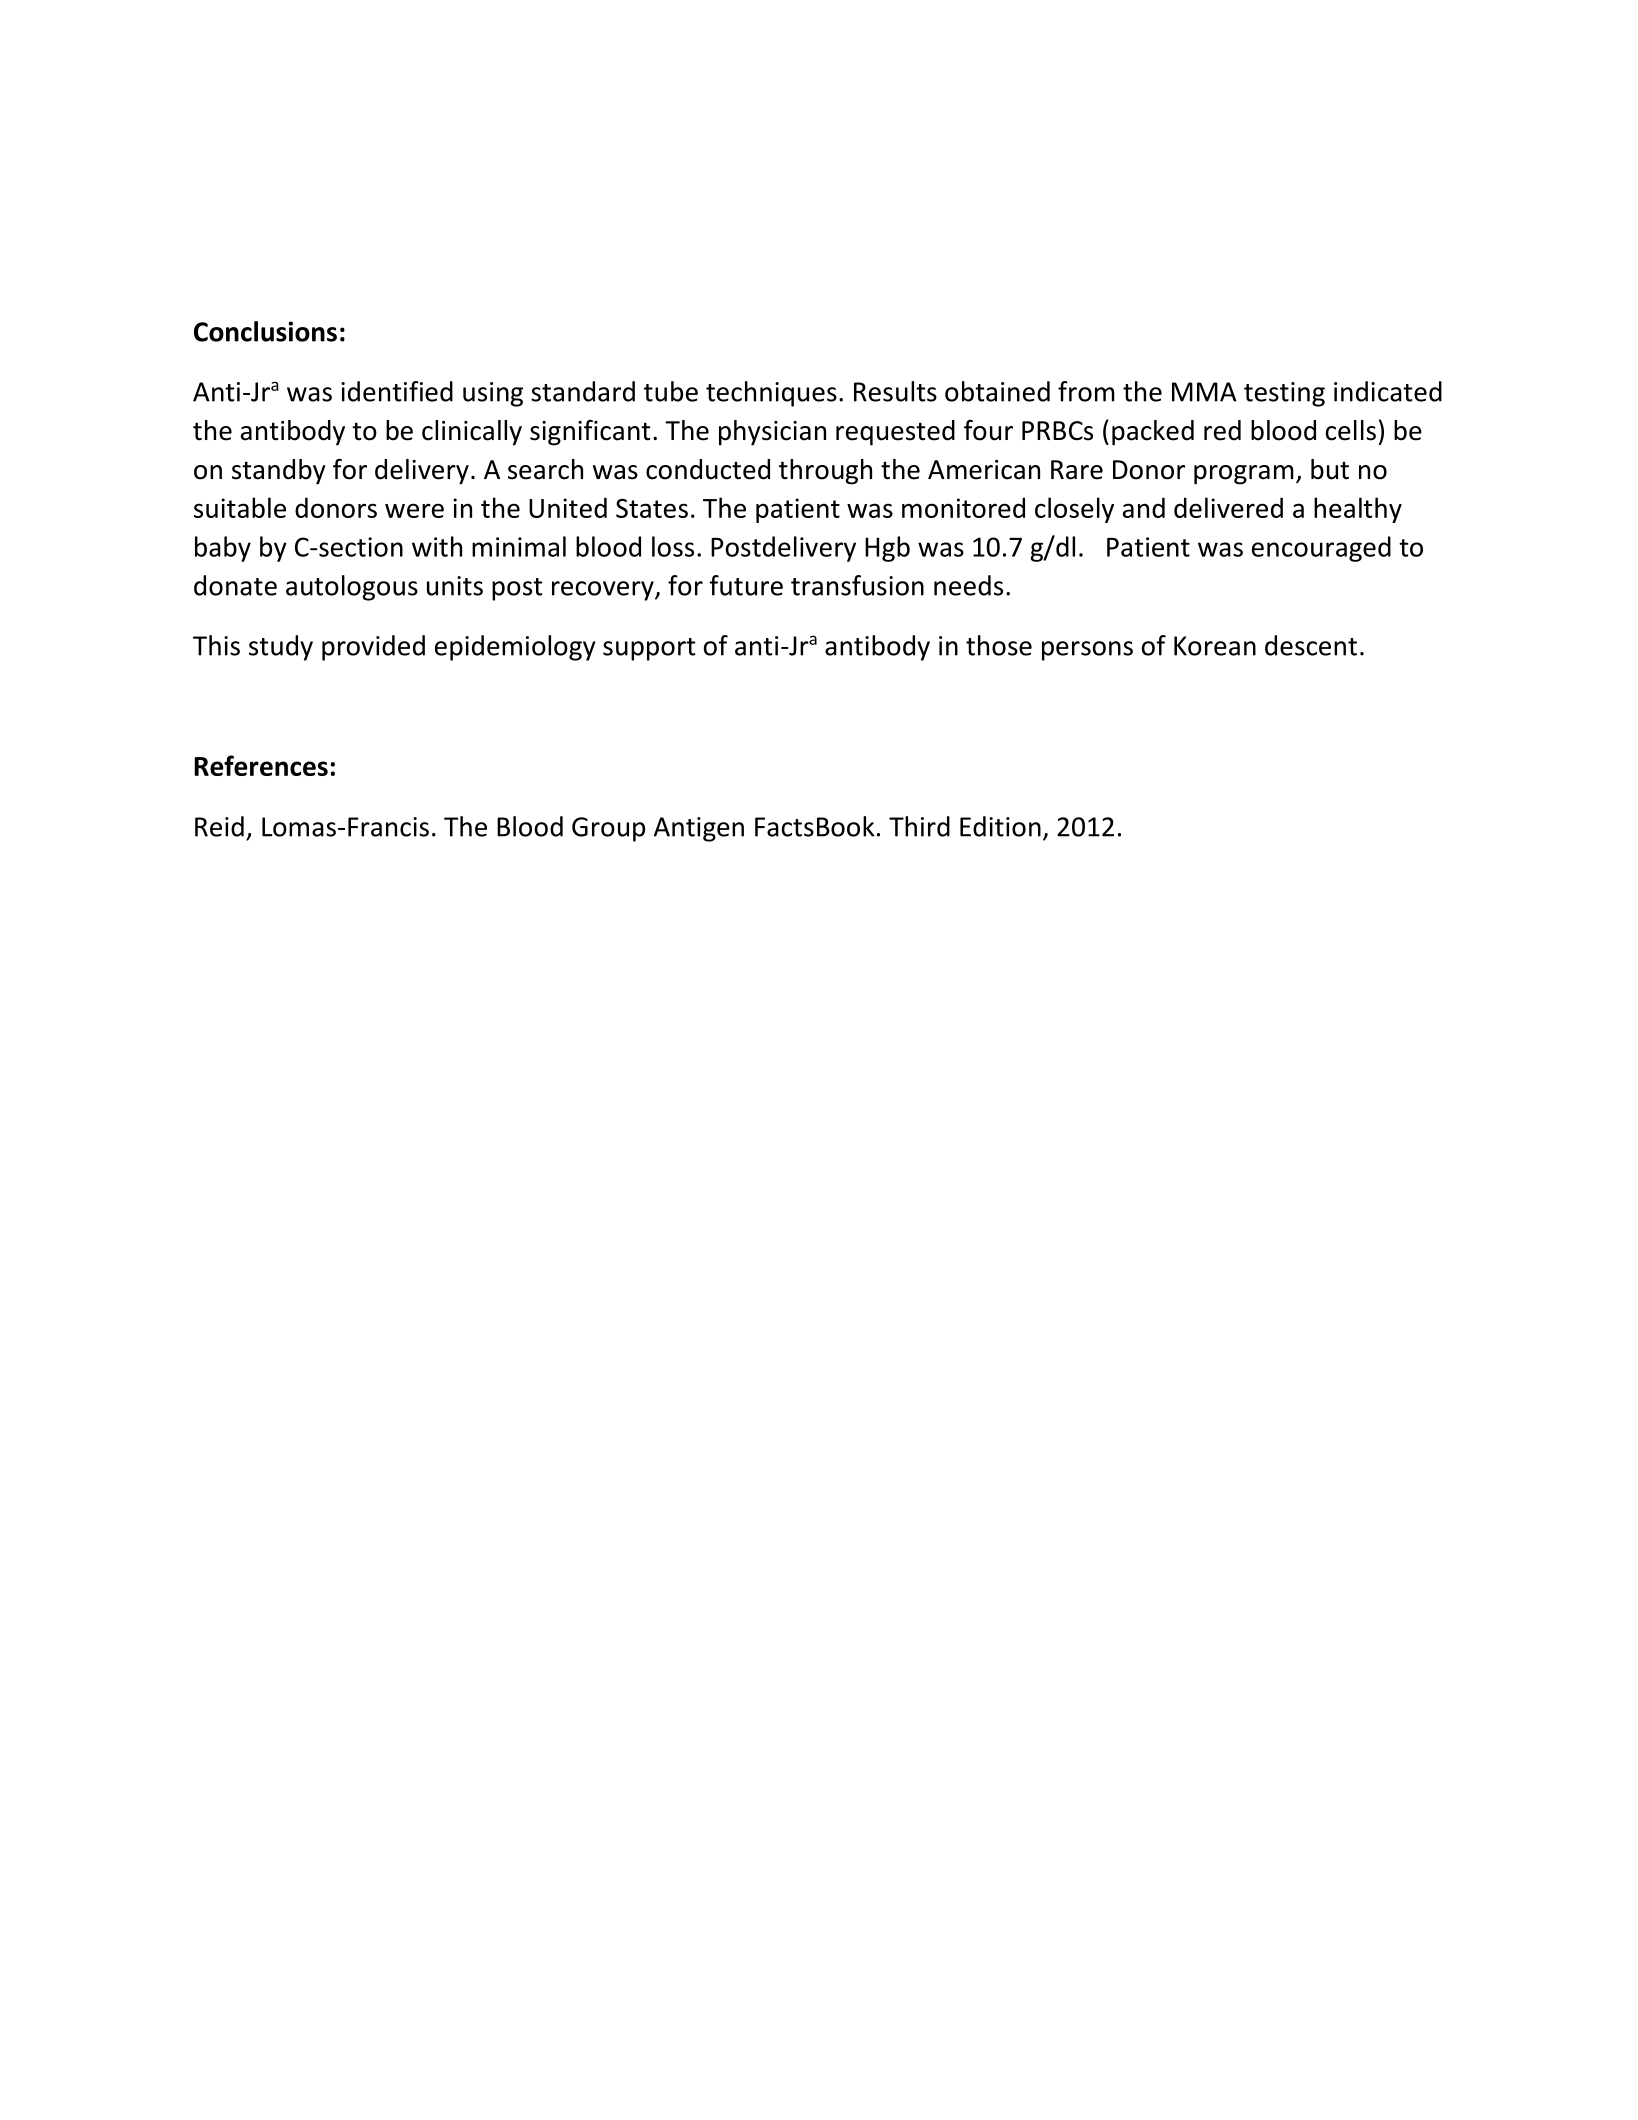 This screenshot has width=1638, height=2120. I want to click on delivered, so click(1228, 507).
